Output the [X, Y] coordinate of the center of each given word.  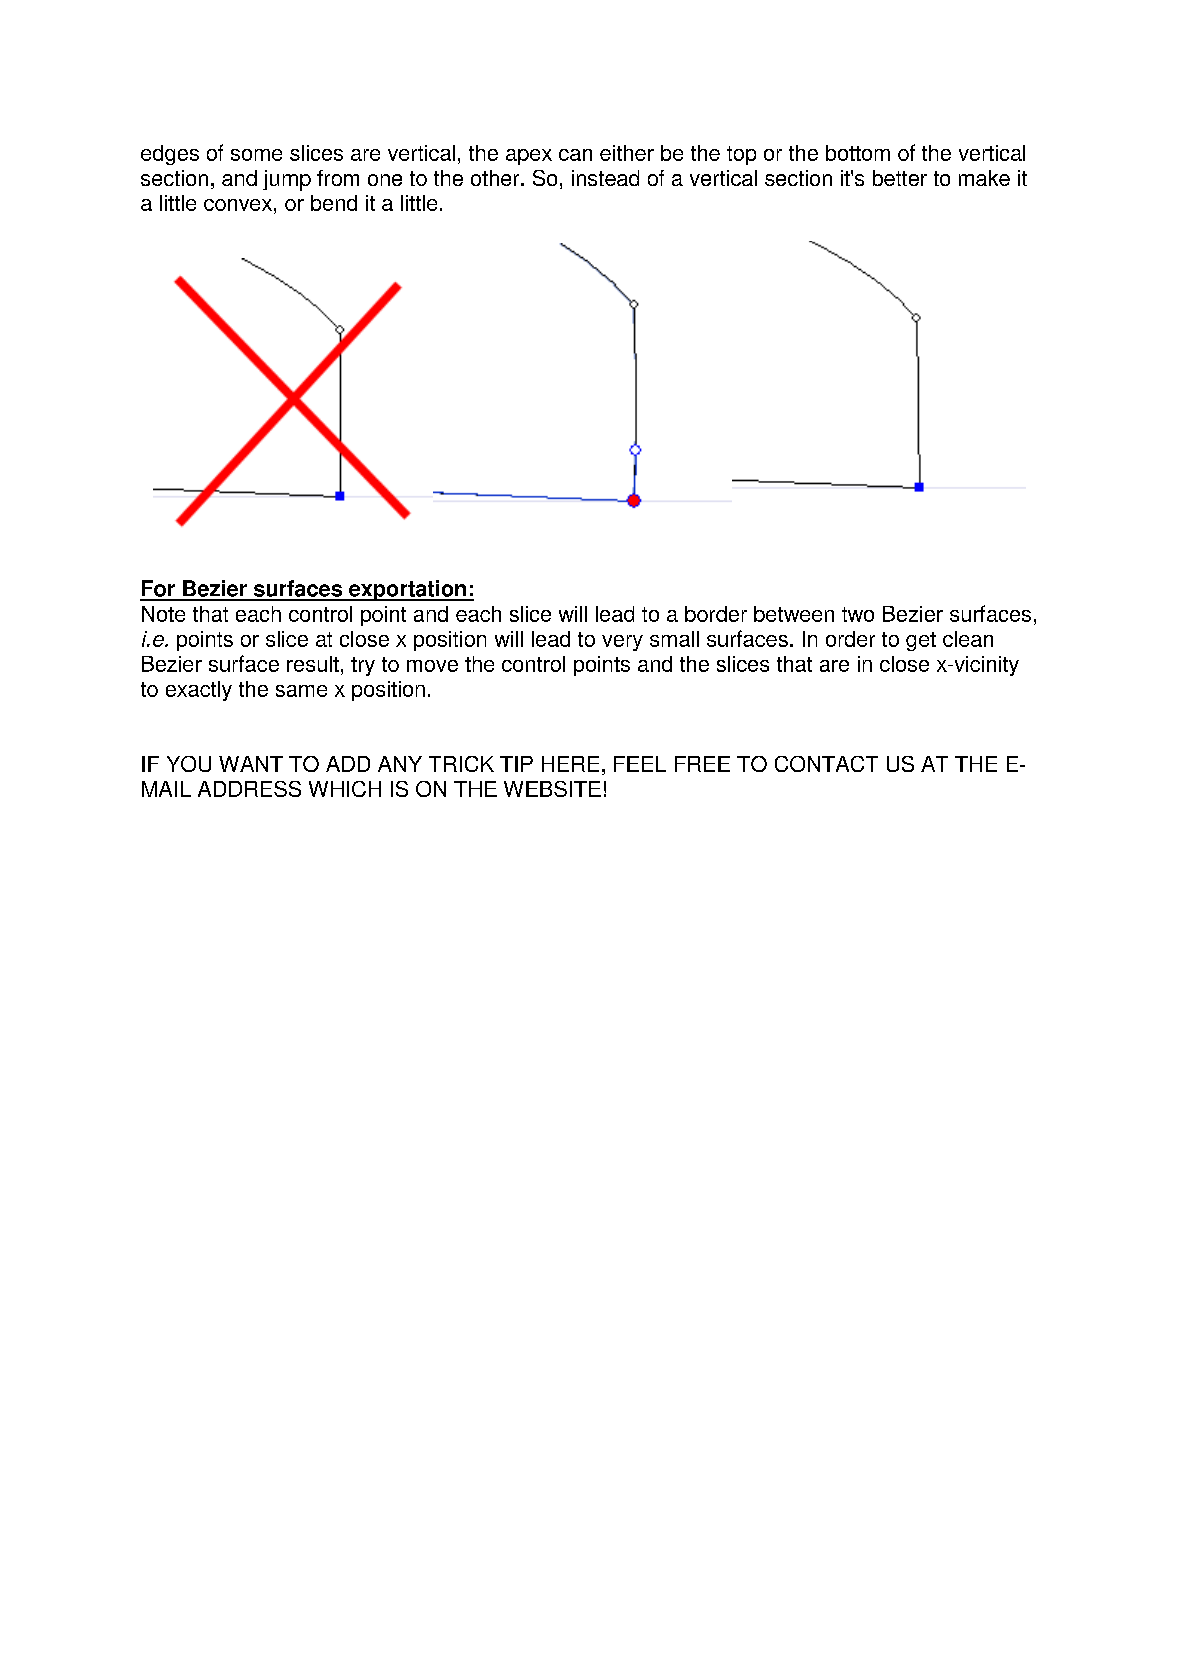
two [858, 614]
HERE [570, 764]
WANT [251, 764]
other [496, 178]
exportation [407, 590]
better [900, 178]
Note [163, 614]
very [622, 643]
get [921, 641]
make [984, 178]
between [794, 614]
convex [238, 205]
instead [605, 178]
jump [287, 180]
